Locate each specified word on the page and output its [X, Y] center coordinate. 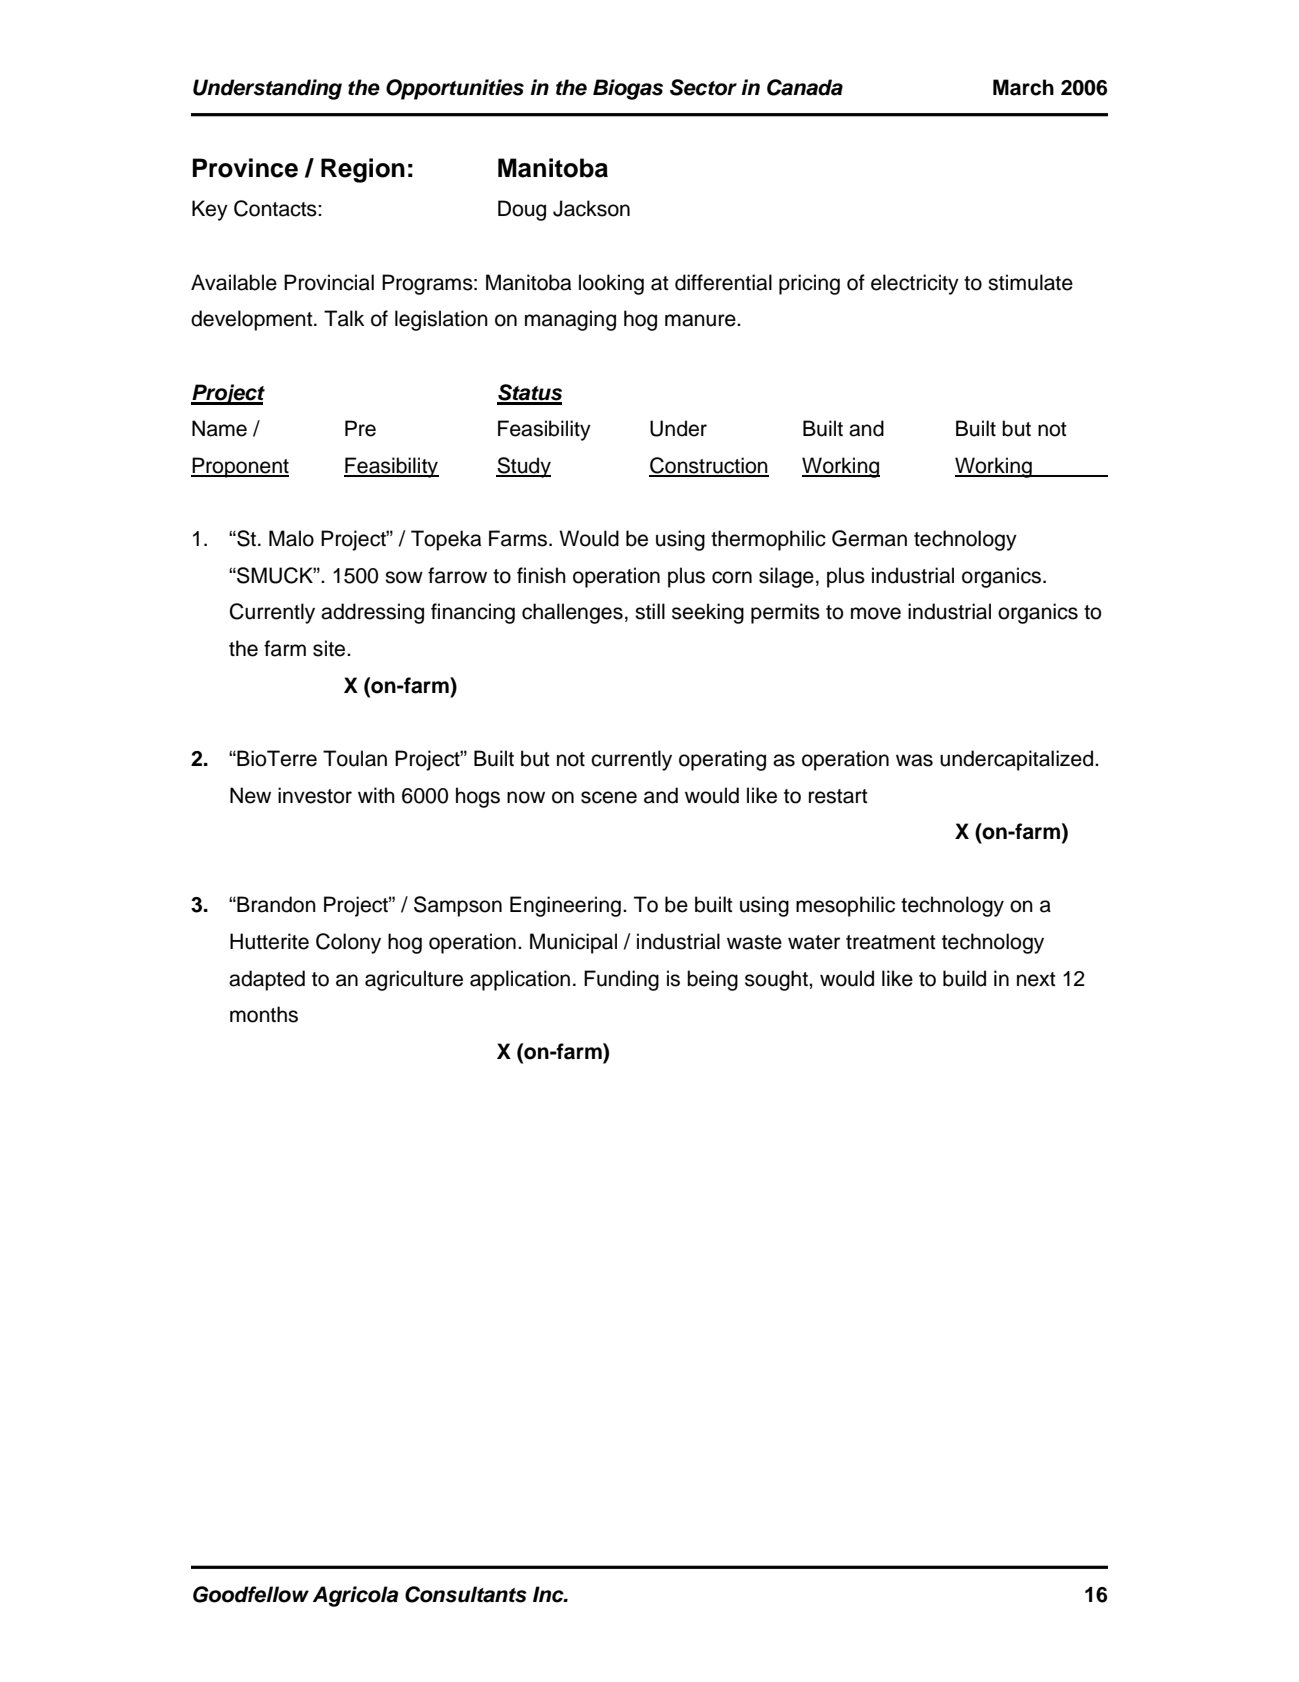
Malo [291, 538]
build [964, 978]
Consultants [466, 1594]
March [1023, 87]
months [264, 1014]
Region [363, 170]
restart [838, 796]
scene [609, 797]
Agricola [355, 1596]
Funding [621, 980]
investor [315, 795]
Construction [709, 466]
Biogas [628, 89]
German [869, 538]
